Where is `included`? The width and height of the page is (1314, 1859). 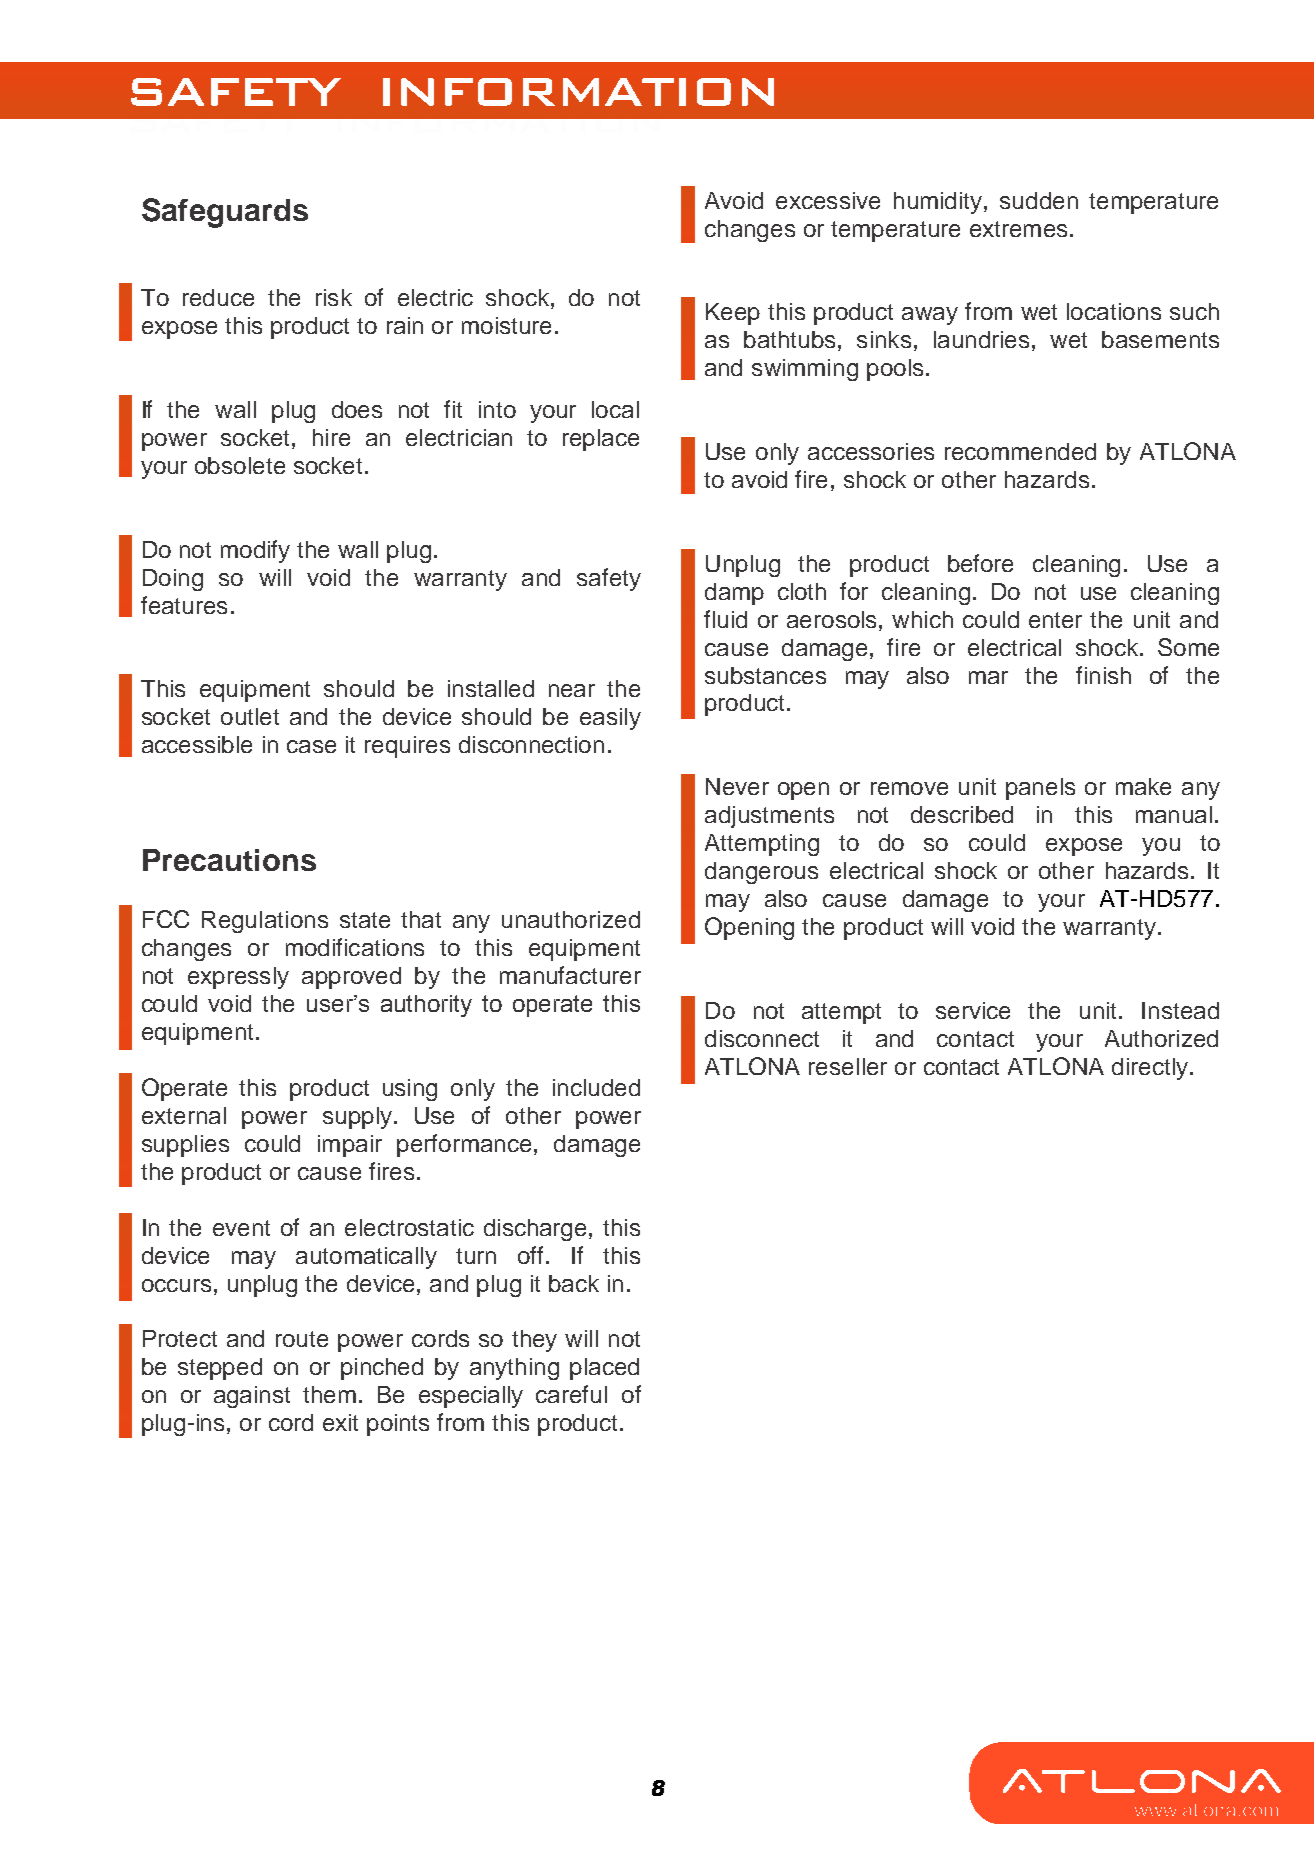 included is located at coordinates (596, 1087).
